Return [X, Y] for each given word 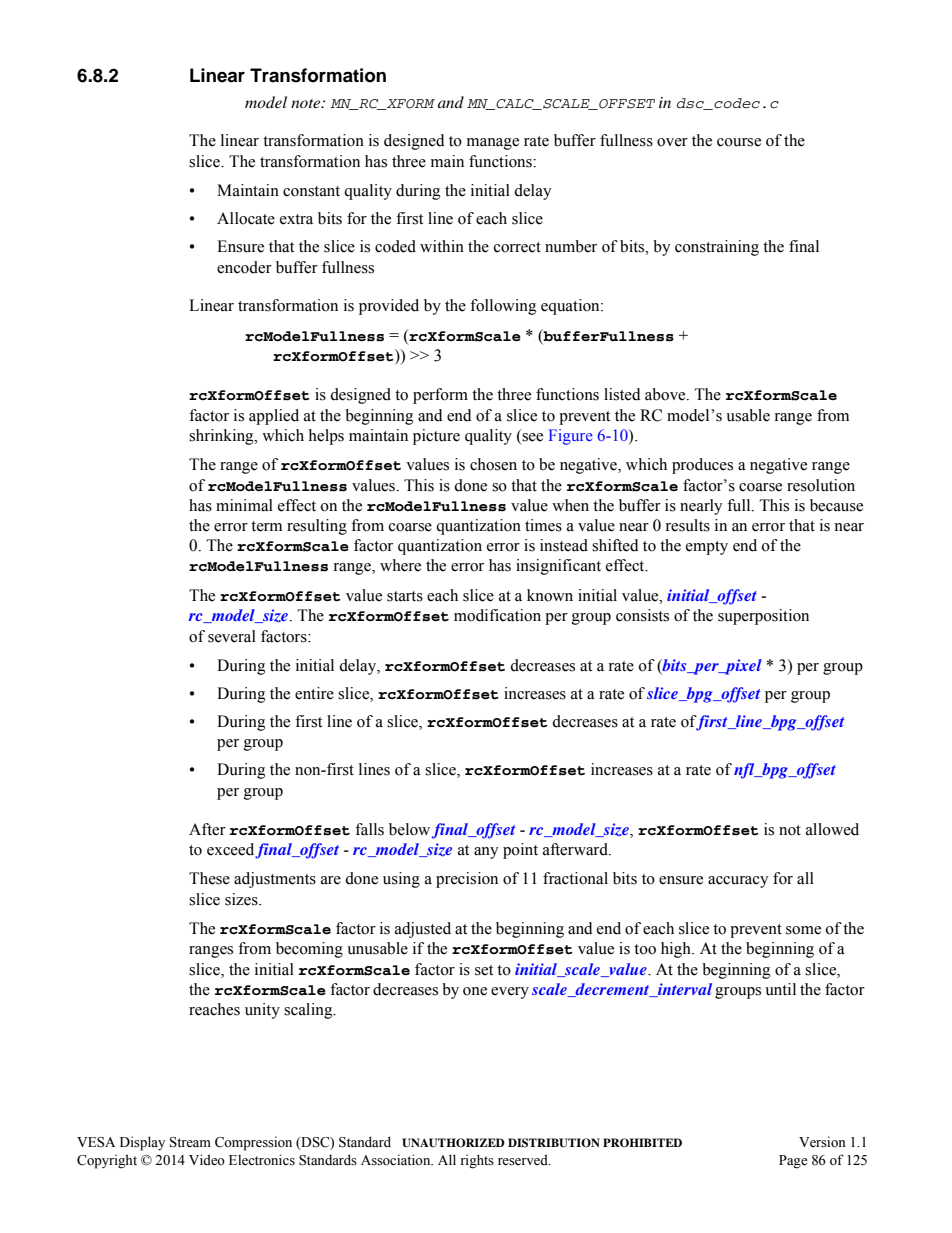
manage [493, 144]
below [409, 829]
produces [702, 466]
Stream [190, 1142]
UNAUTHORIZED [453, 1143]
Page [793, 1162]
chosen [493, 464]
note [307, 103]
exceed [230, 849]
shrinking [222, 437]
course [739, 142]
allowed [832, 829]
